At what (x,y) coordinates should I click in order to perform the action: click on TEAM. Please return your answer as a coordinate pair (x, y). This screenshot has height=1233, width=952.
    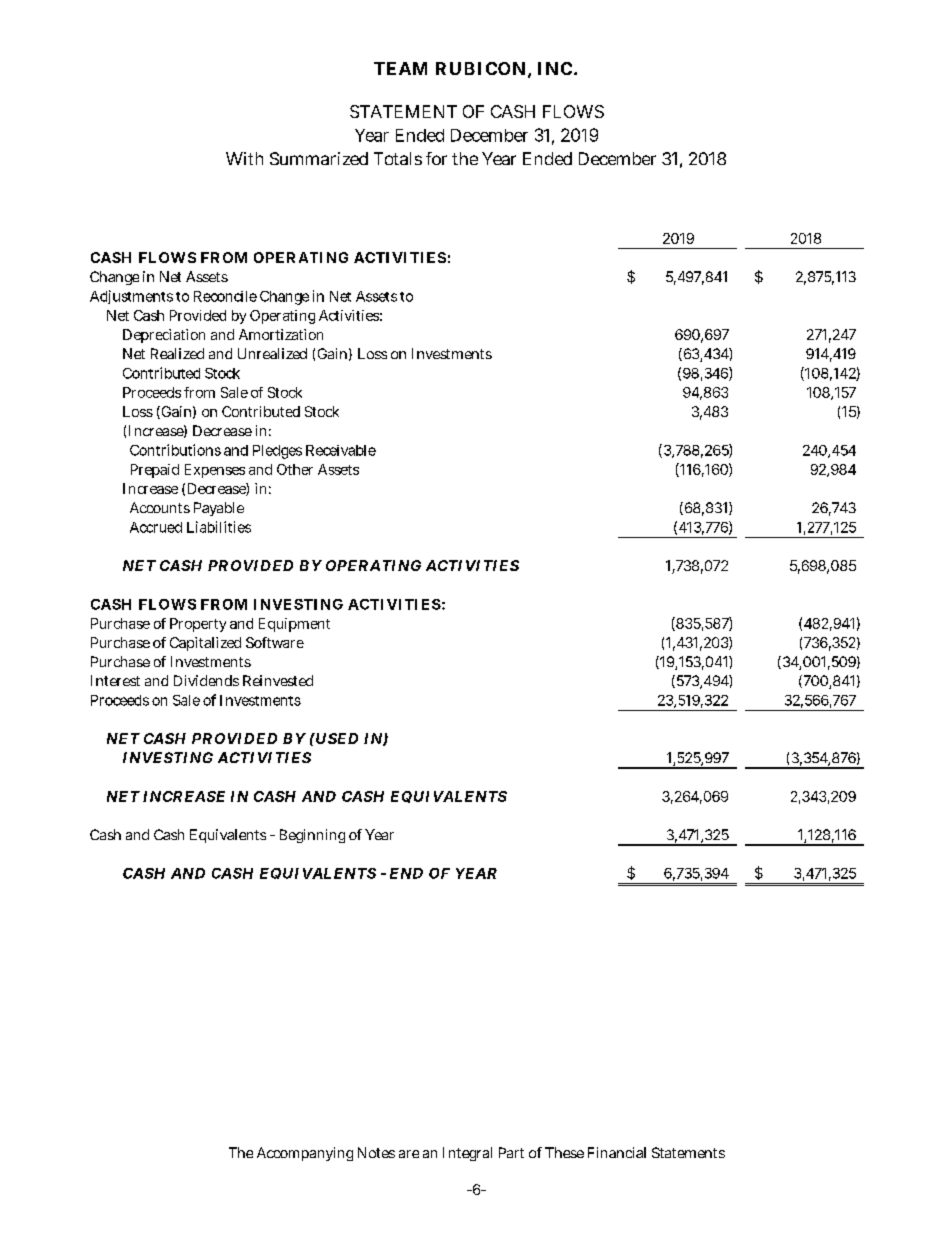
    Looking at the image, I should click on (400, 68).
